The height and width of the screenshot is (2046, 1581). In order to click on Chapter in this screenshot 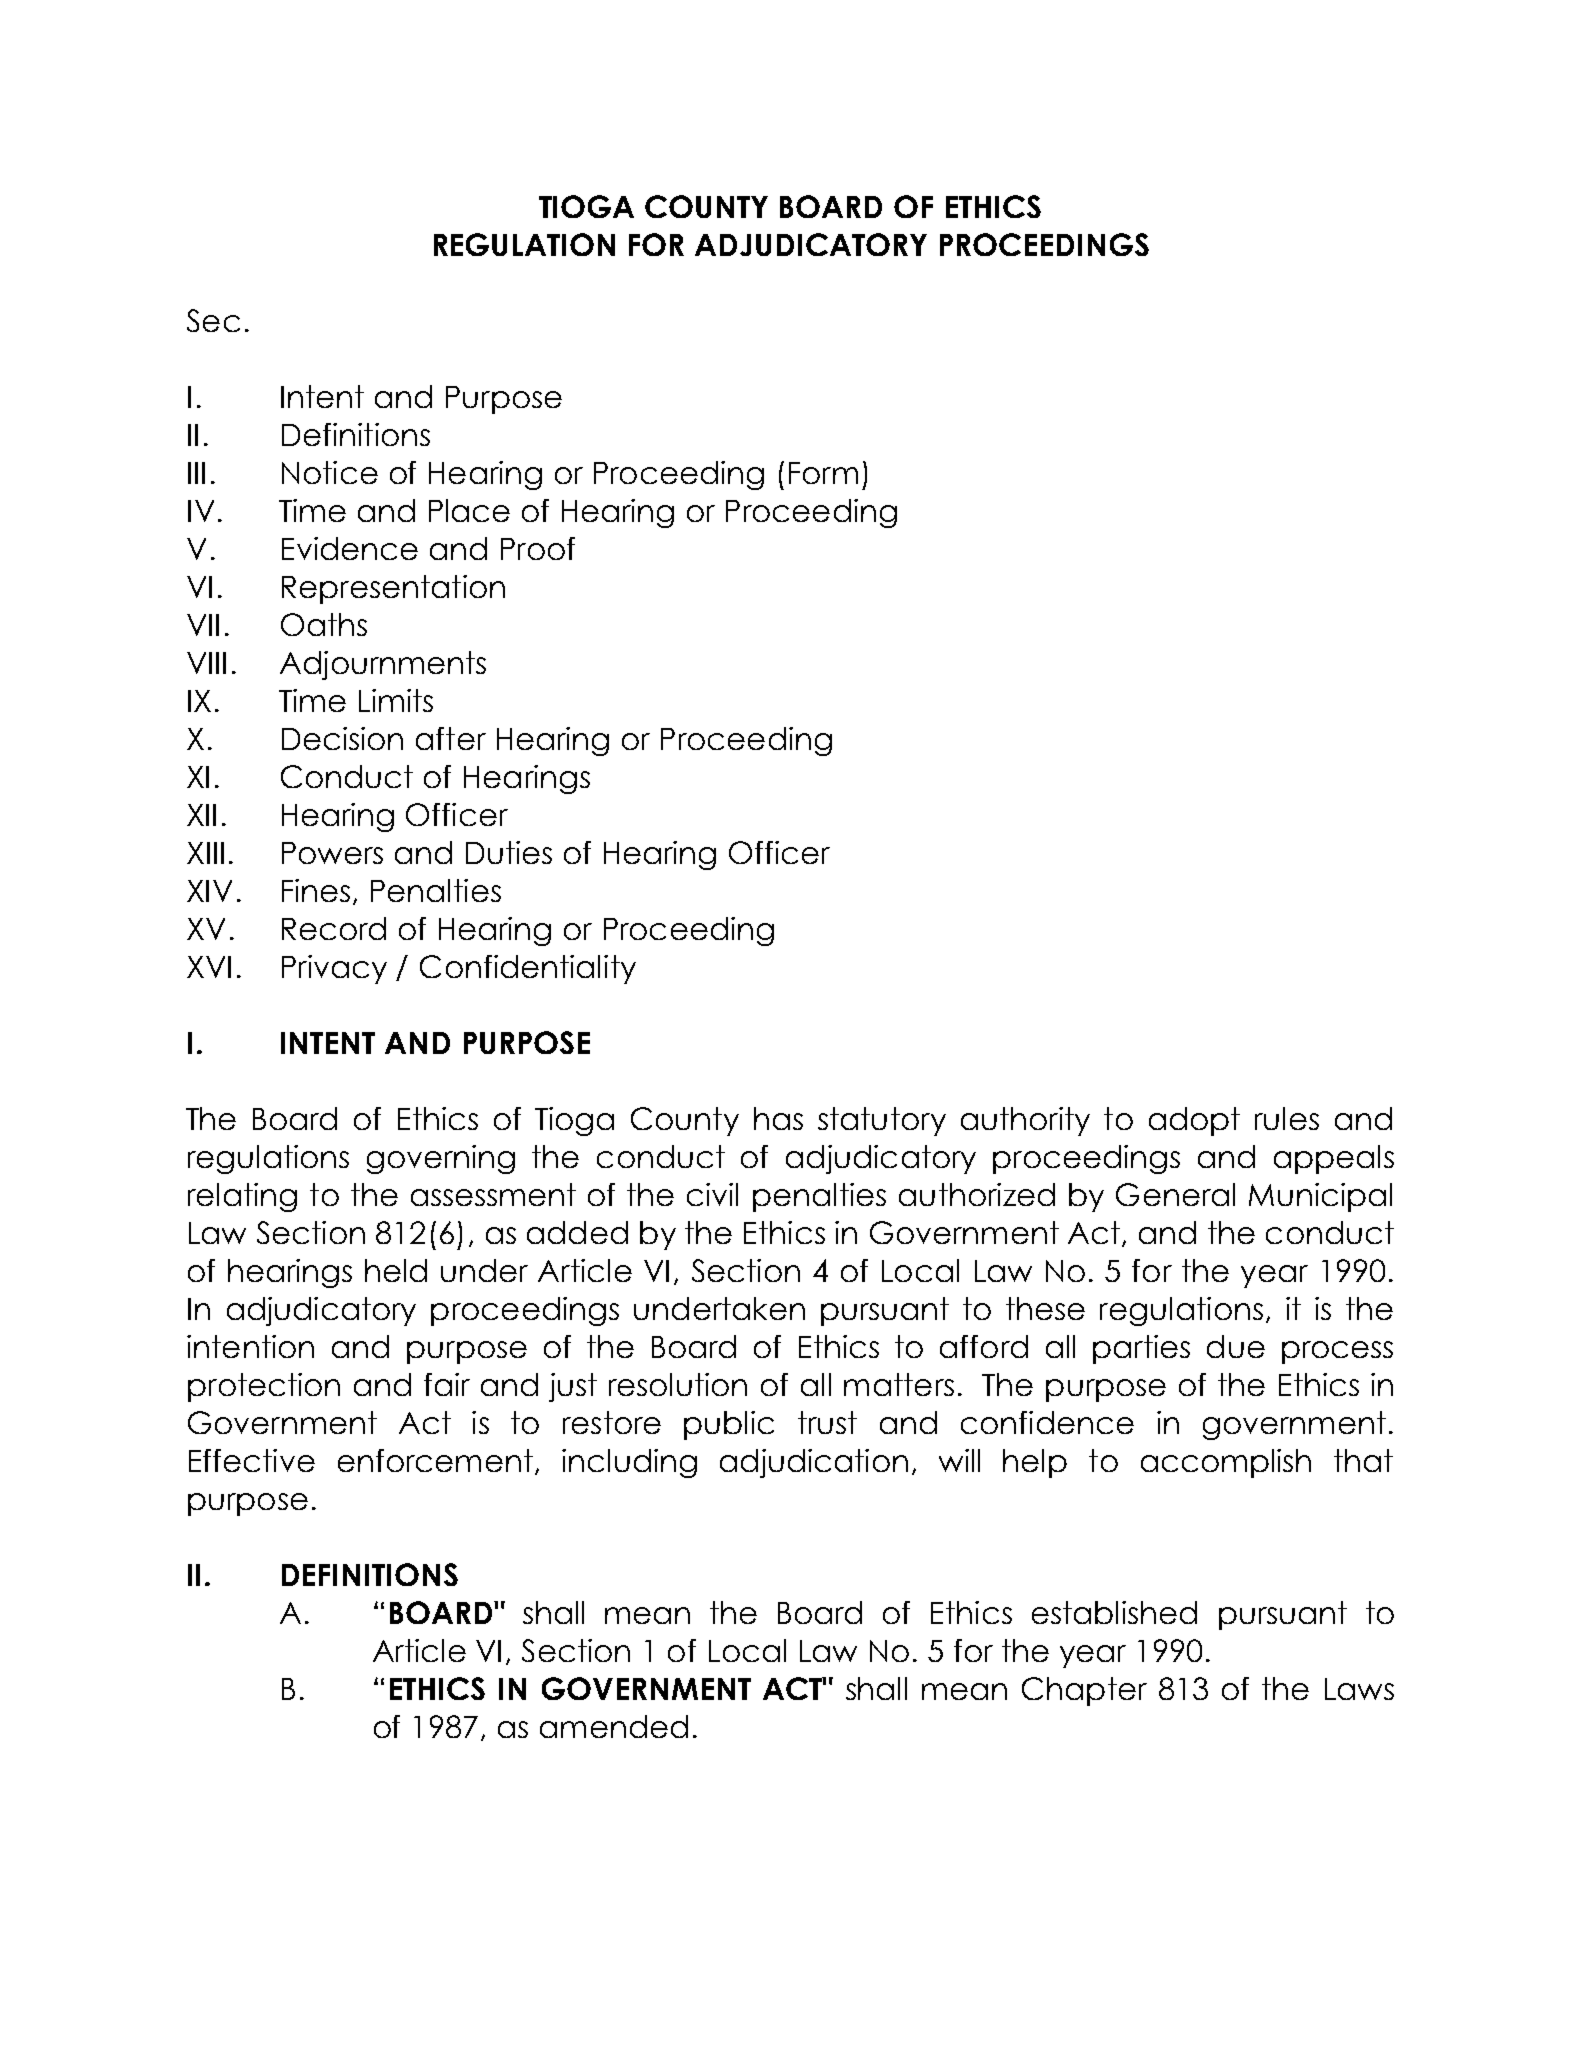, I will do `click(1084, 1691)`.
